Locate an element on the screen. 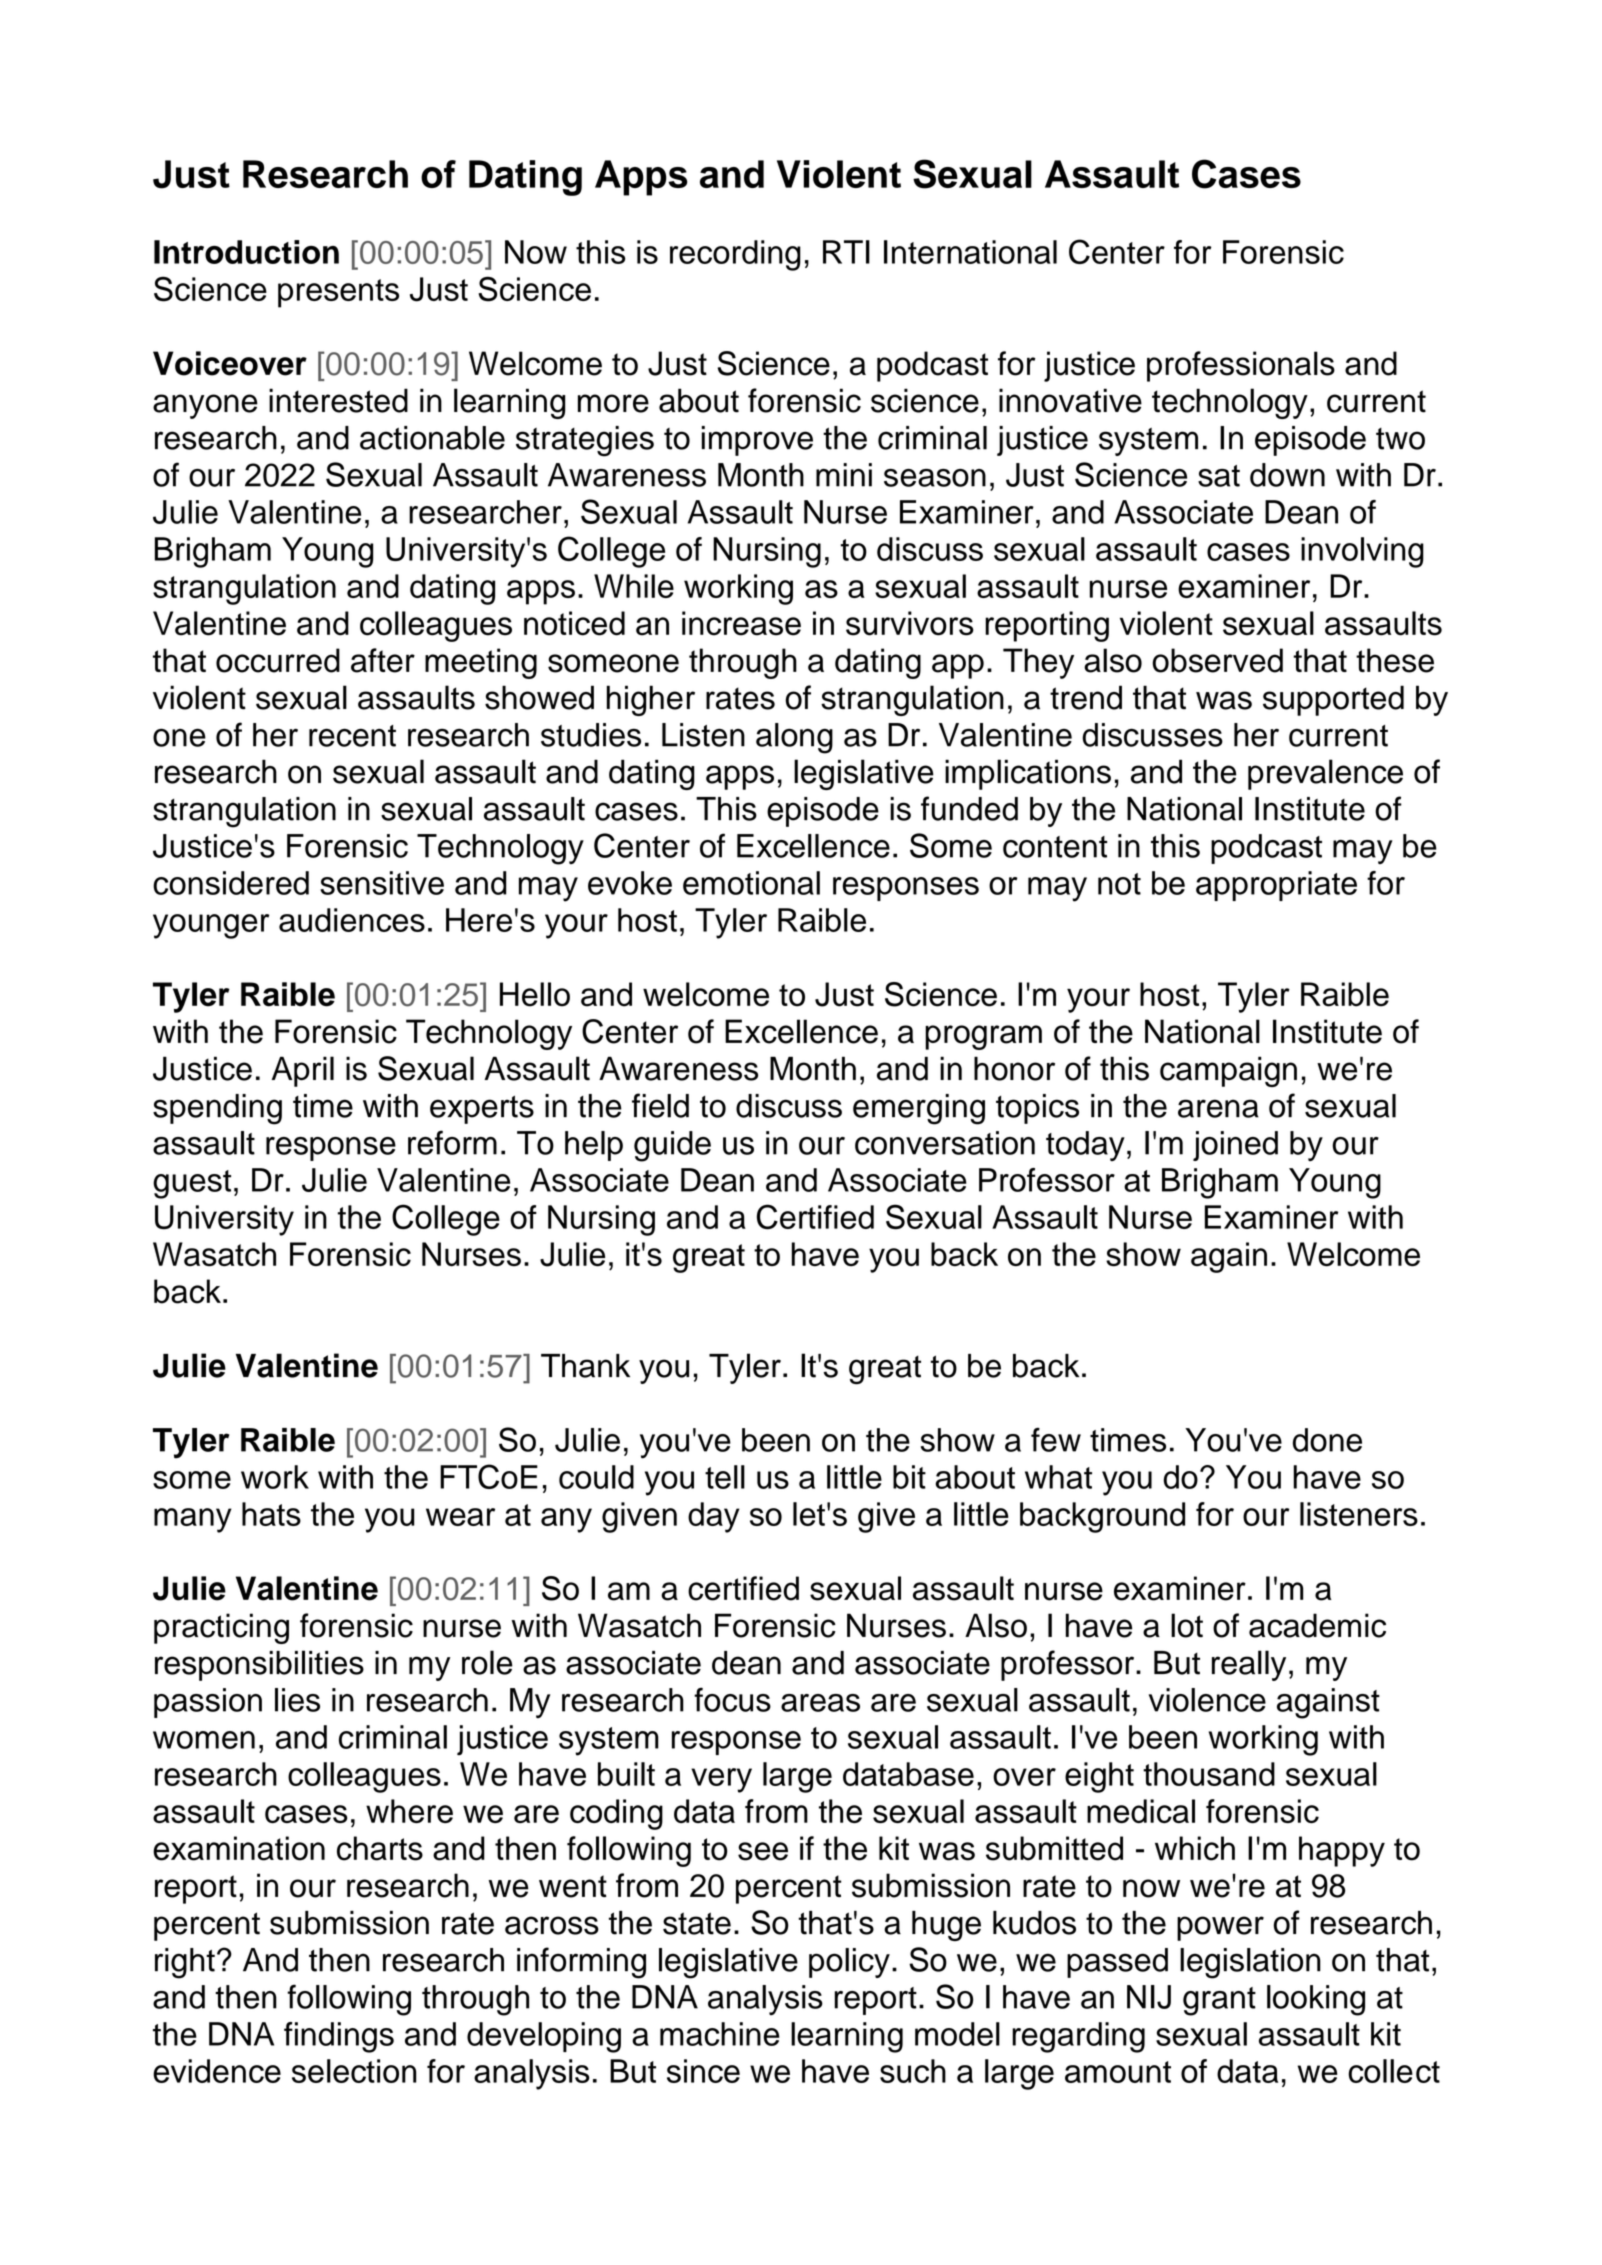  observed is located at coordinates (1217, 660).
